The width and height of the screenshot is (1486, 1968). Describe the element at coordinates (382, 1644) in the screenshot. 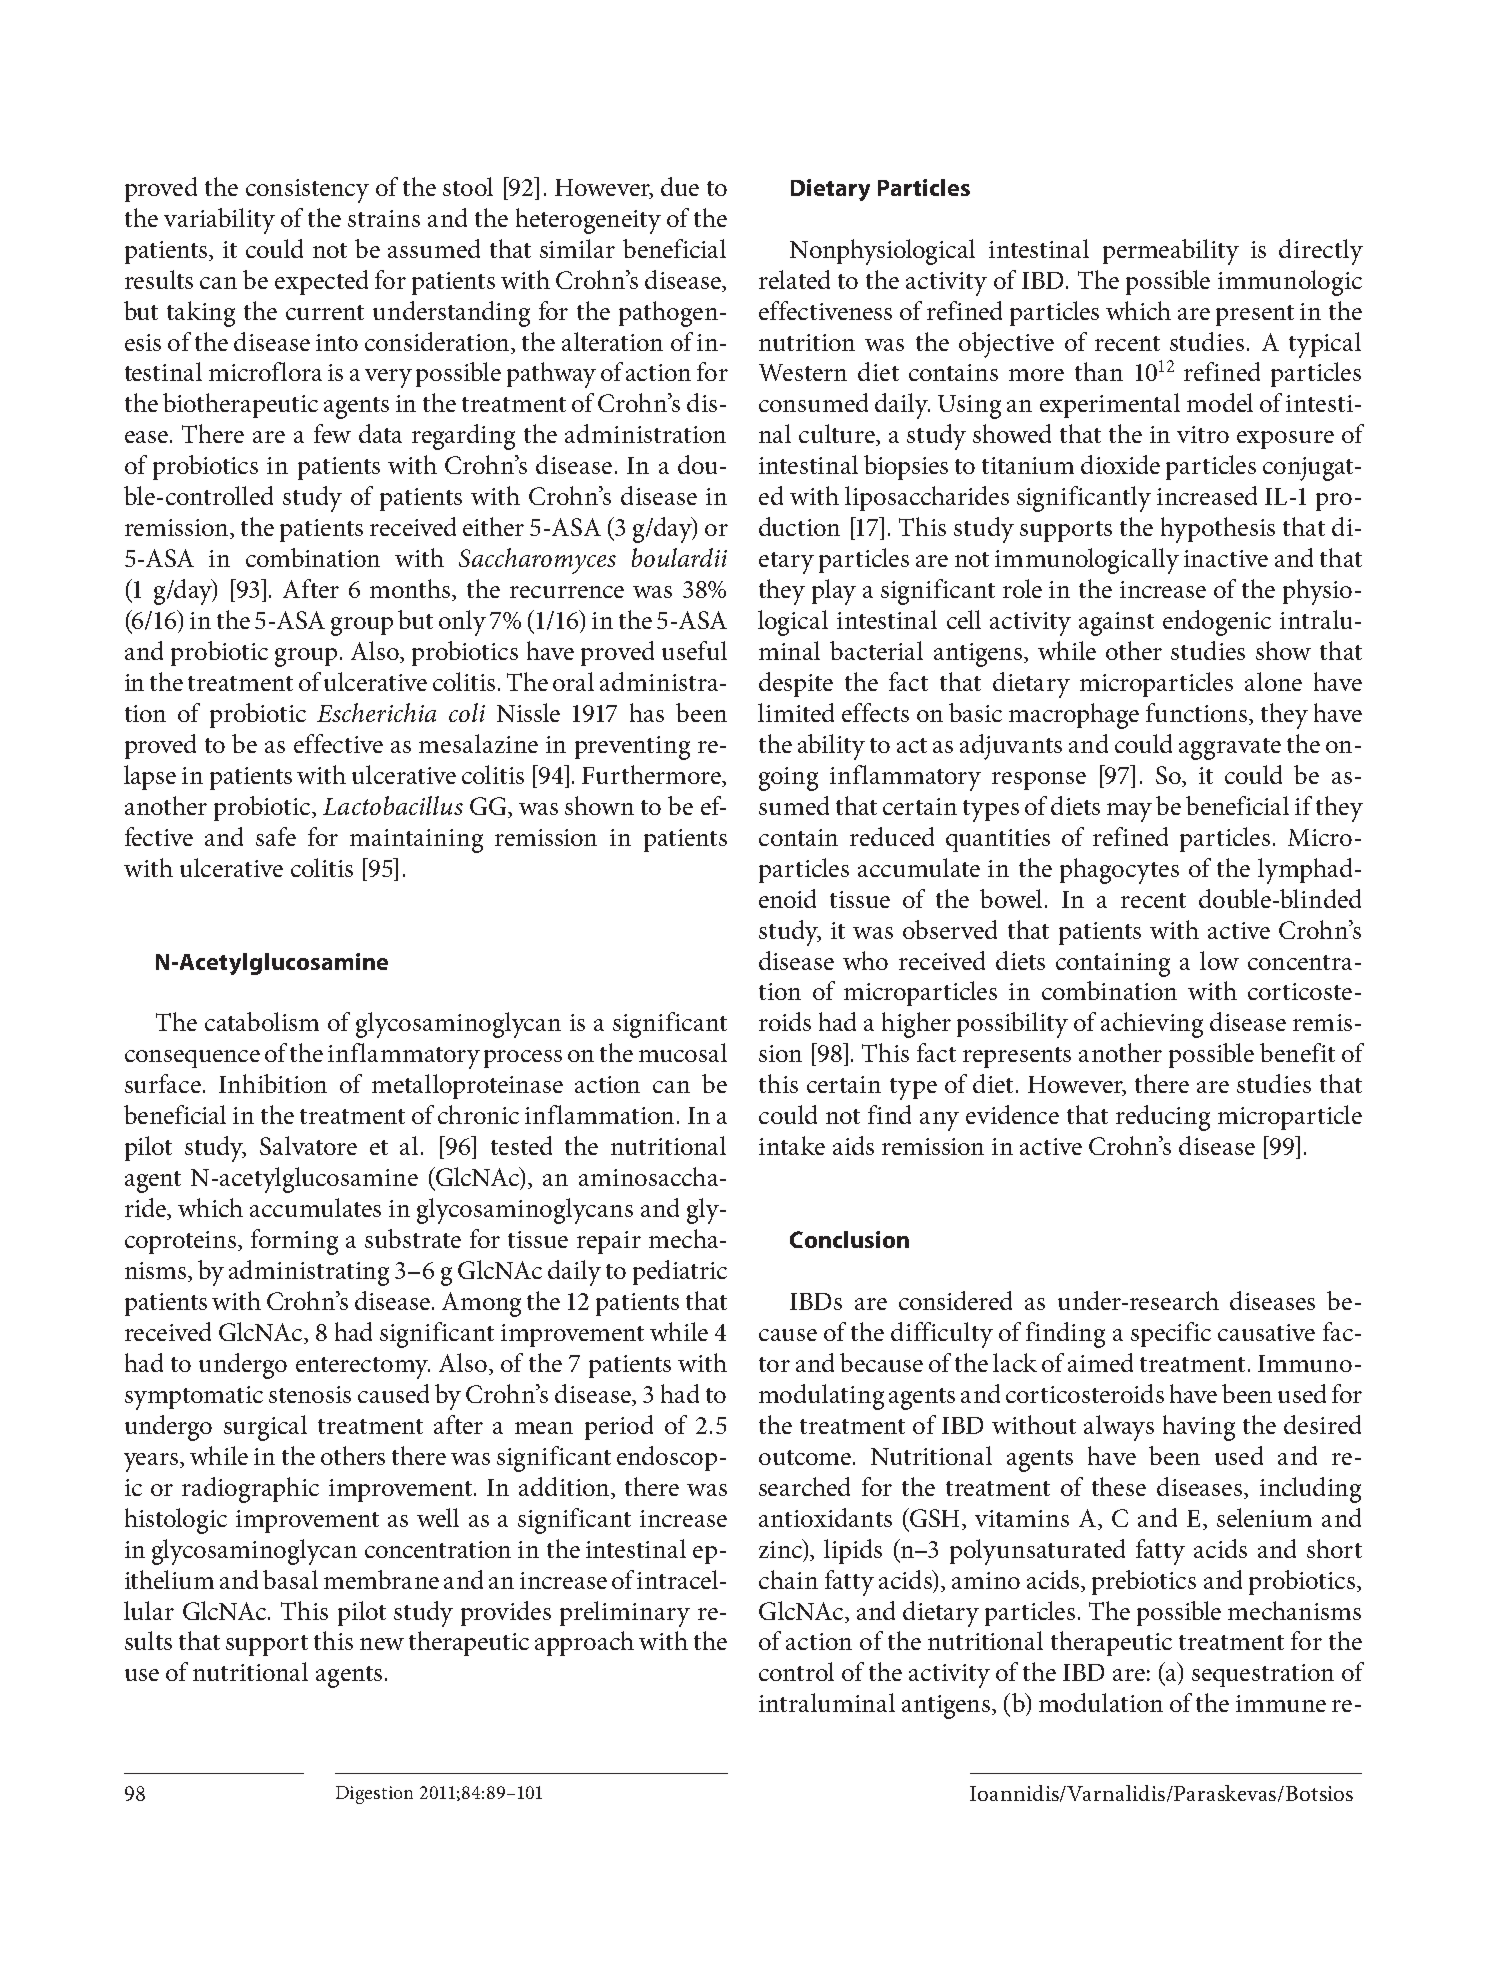

I see `new` at that location.
